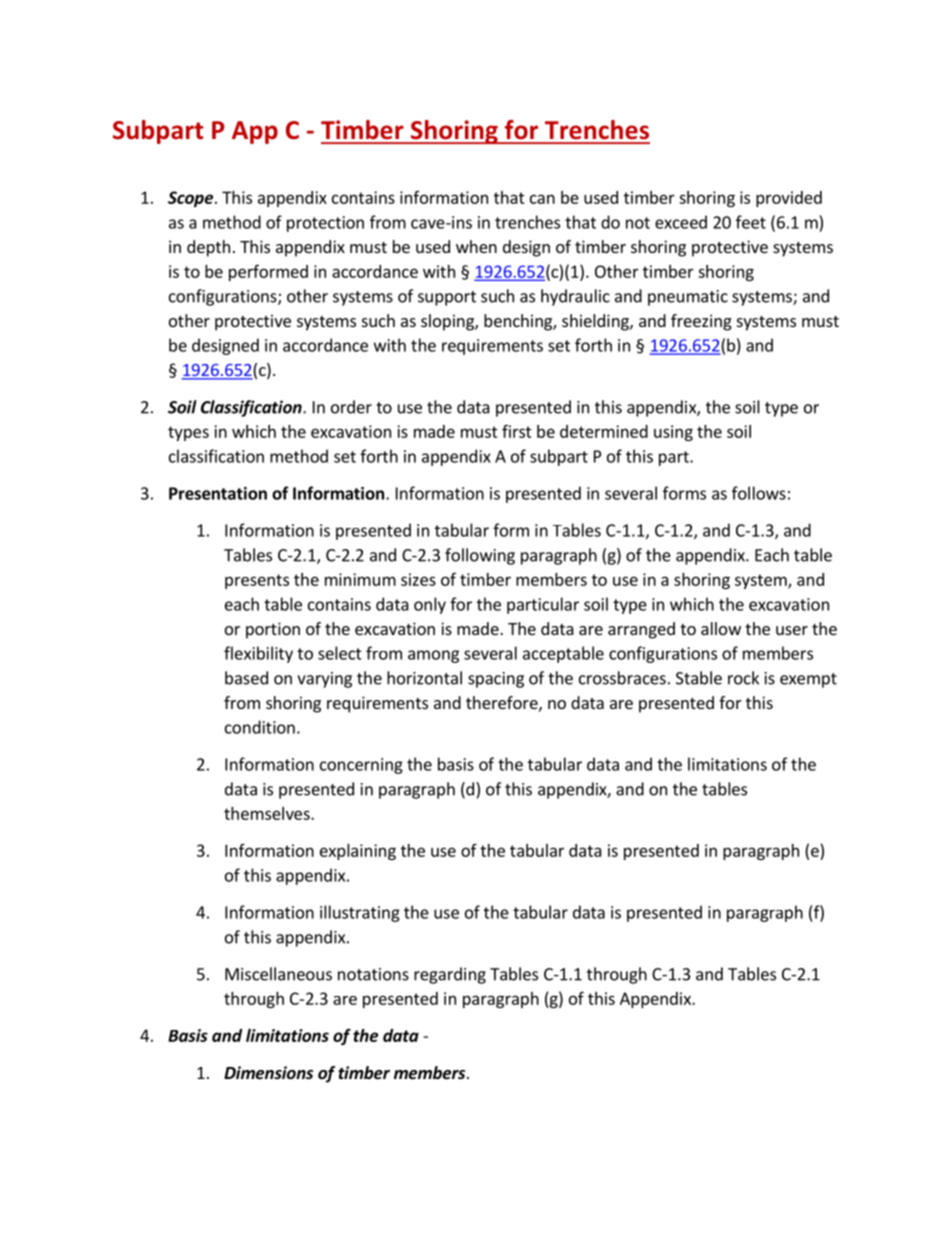 The height and width of the screenshot is (1233, 952). What do you see at coordinates (450, 975) in the screenshot?
I see `regarding` at bounding box center [450, 975].
